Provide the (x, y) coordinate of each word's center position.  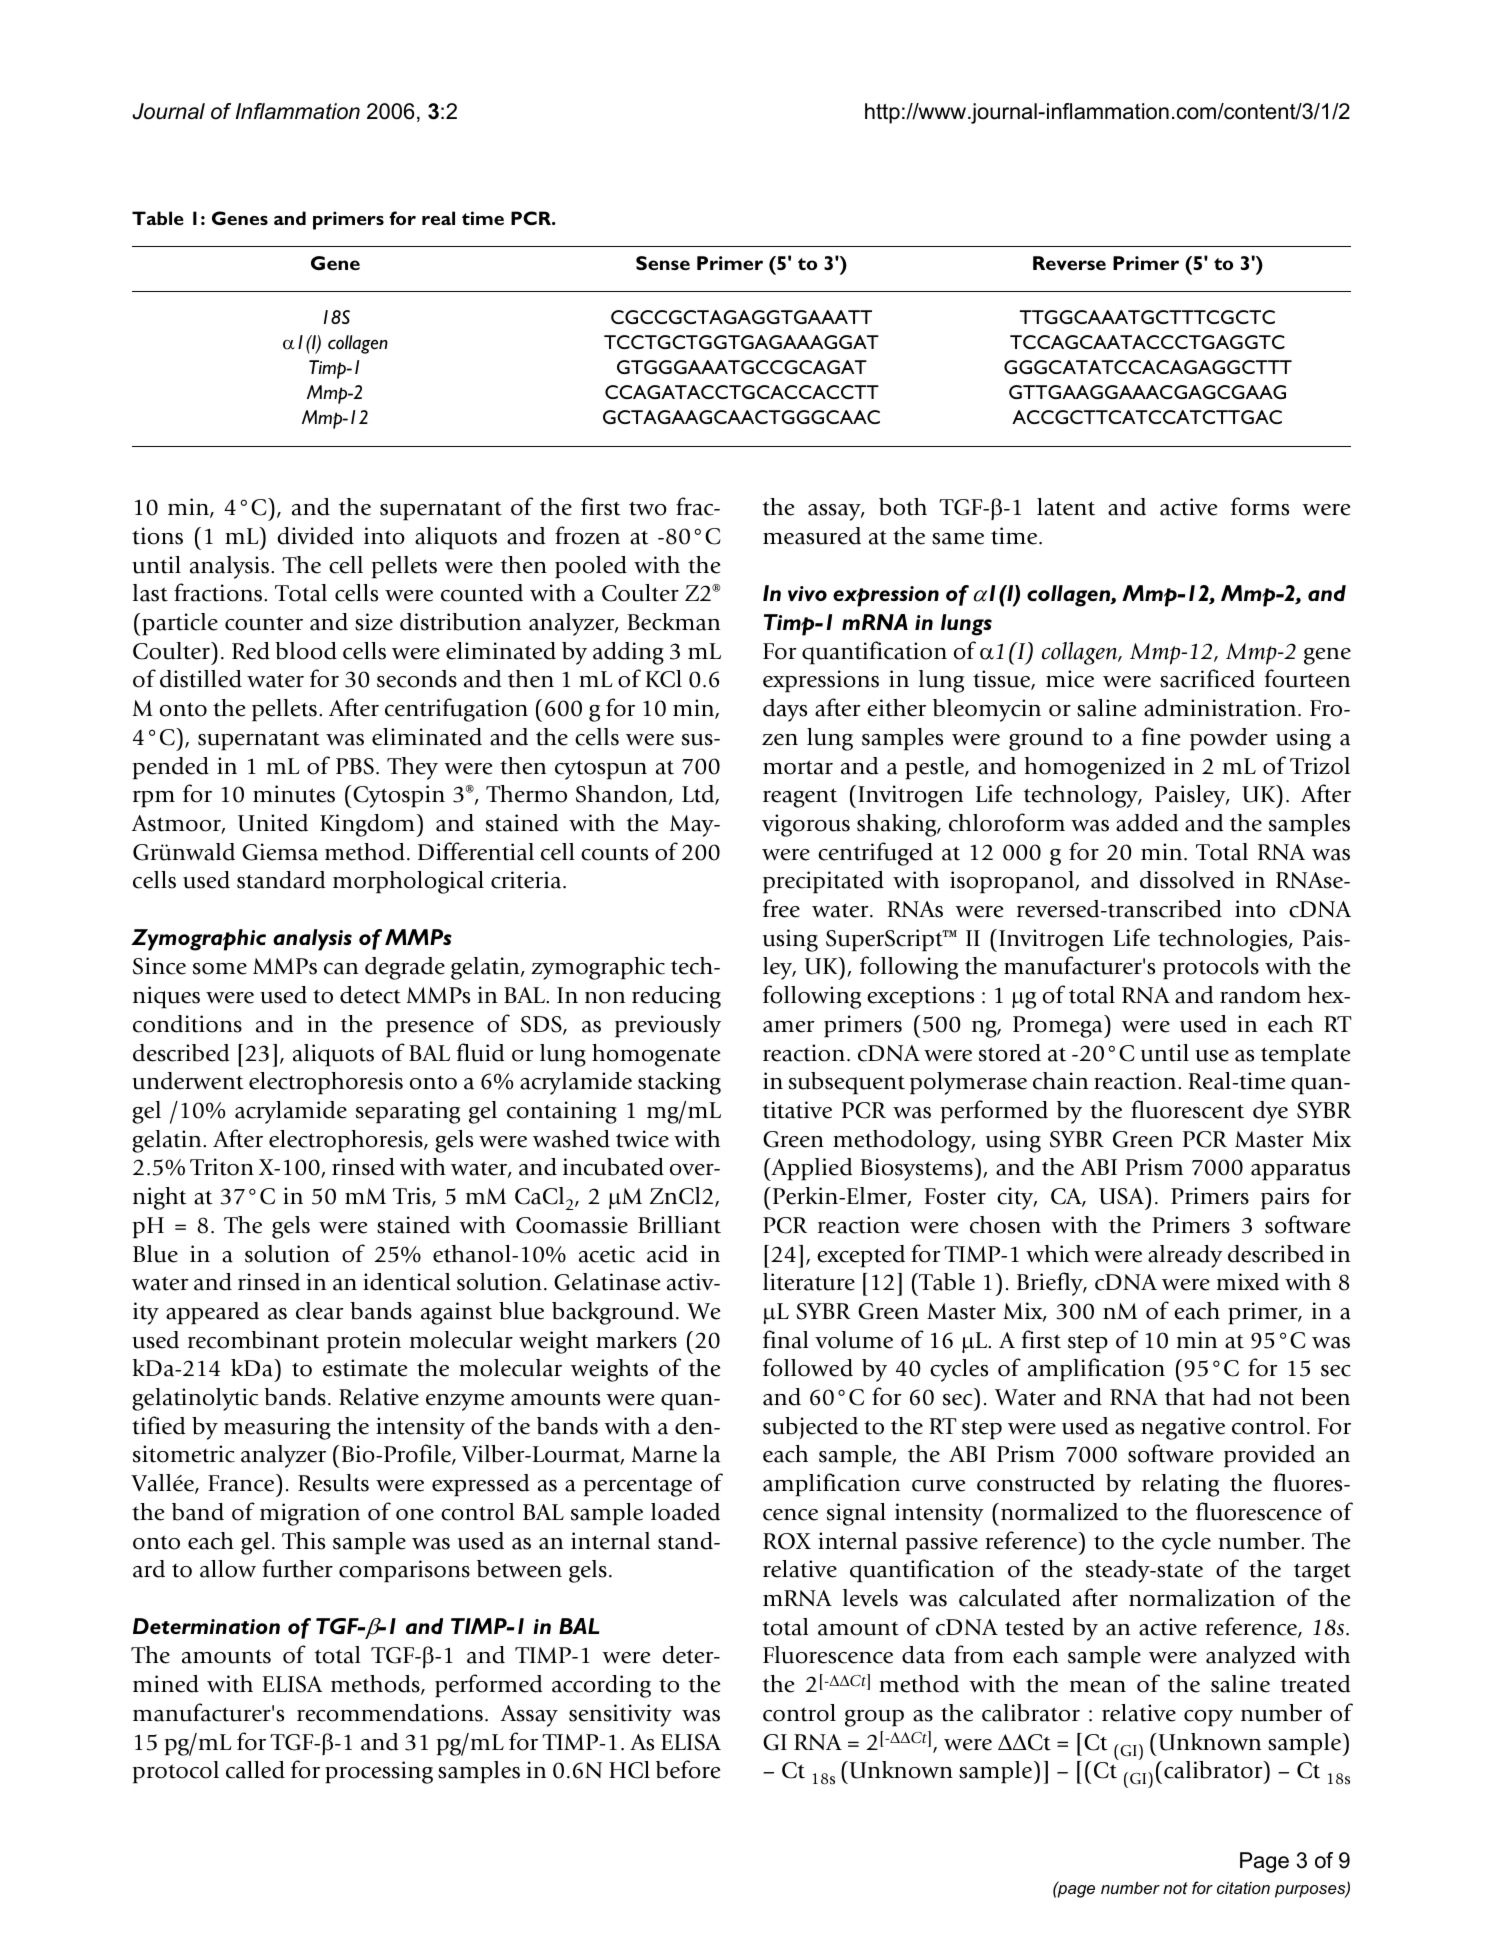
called (255, 1770)
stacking (679, 1083)
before (688, 1769)
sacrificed (1207, 678)
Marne (664, 1454)
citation (1243, 1888)
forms (1260, 506)
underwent (188, 1081)
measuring (277, 1428)
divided (316, 536)
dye (1270, 1112)
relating (1180, 1485)
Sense (663, 263)
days (785, 710)
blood (306, 651)
